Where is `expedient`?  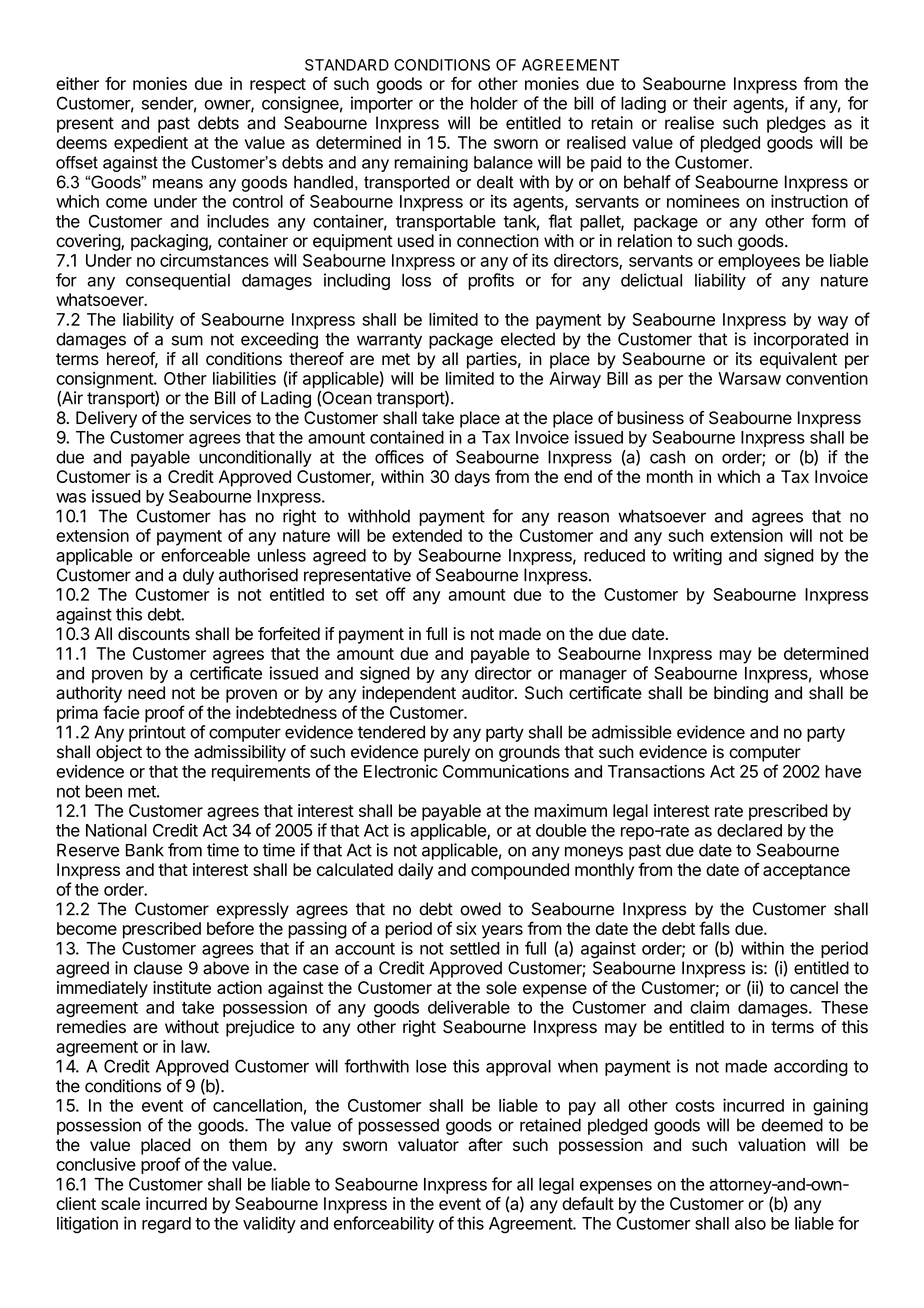 expedient is located at coordinates (151, 144).
